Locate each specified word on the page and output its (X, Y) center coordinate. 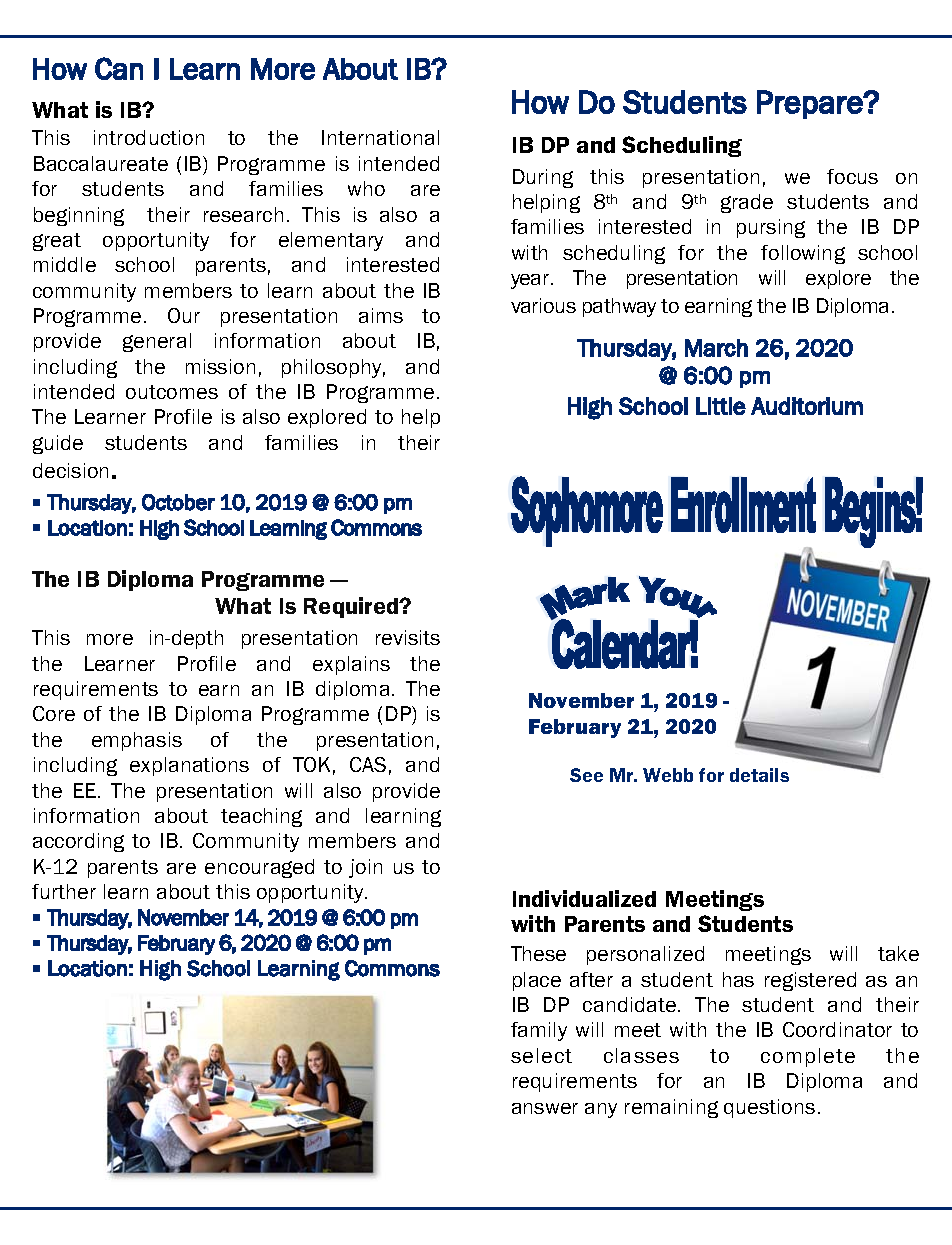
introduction (149, 137)
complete (808, 1057)
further (64, 891)
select (541, 1055)
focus (852, 176)
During (543, 178)
